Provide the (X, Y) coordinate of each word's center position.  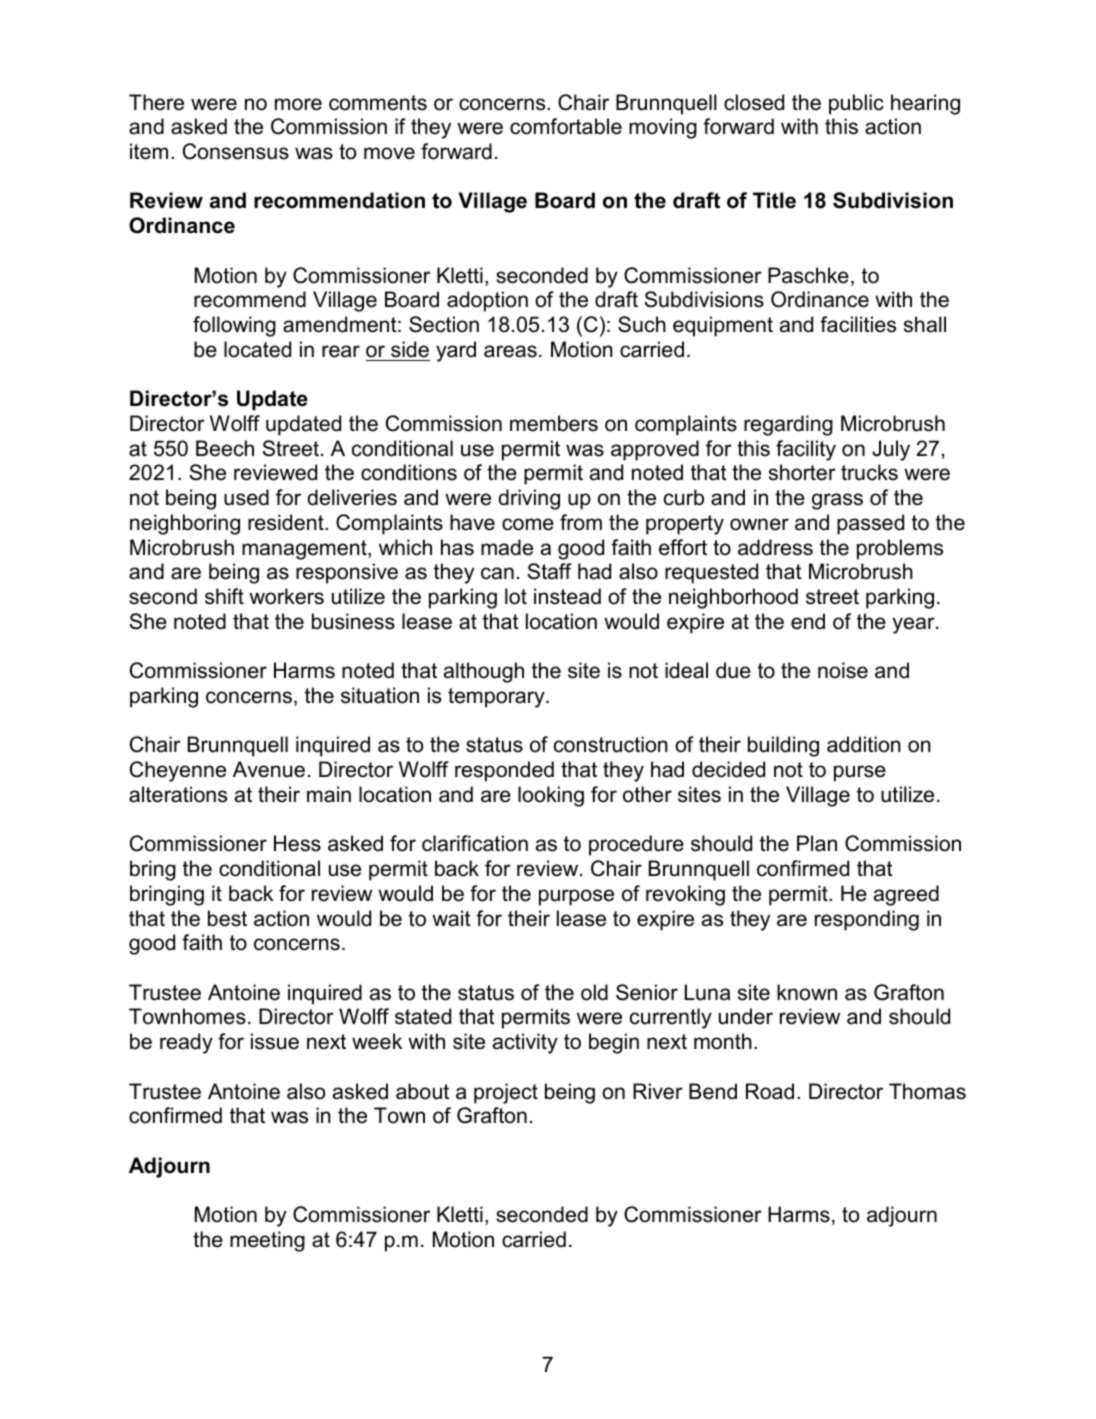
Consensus (236, 151)
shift (224, 596)
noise (843, 670)
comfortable (566, 126)
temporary (497, 698)
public (856, 104)
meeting (267, 1241)
